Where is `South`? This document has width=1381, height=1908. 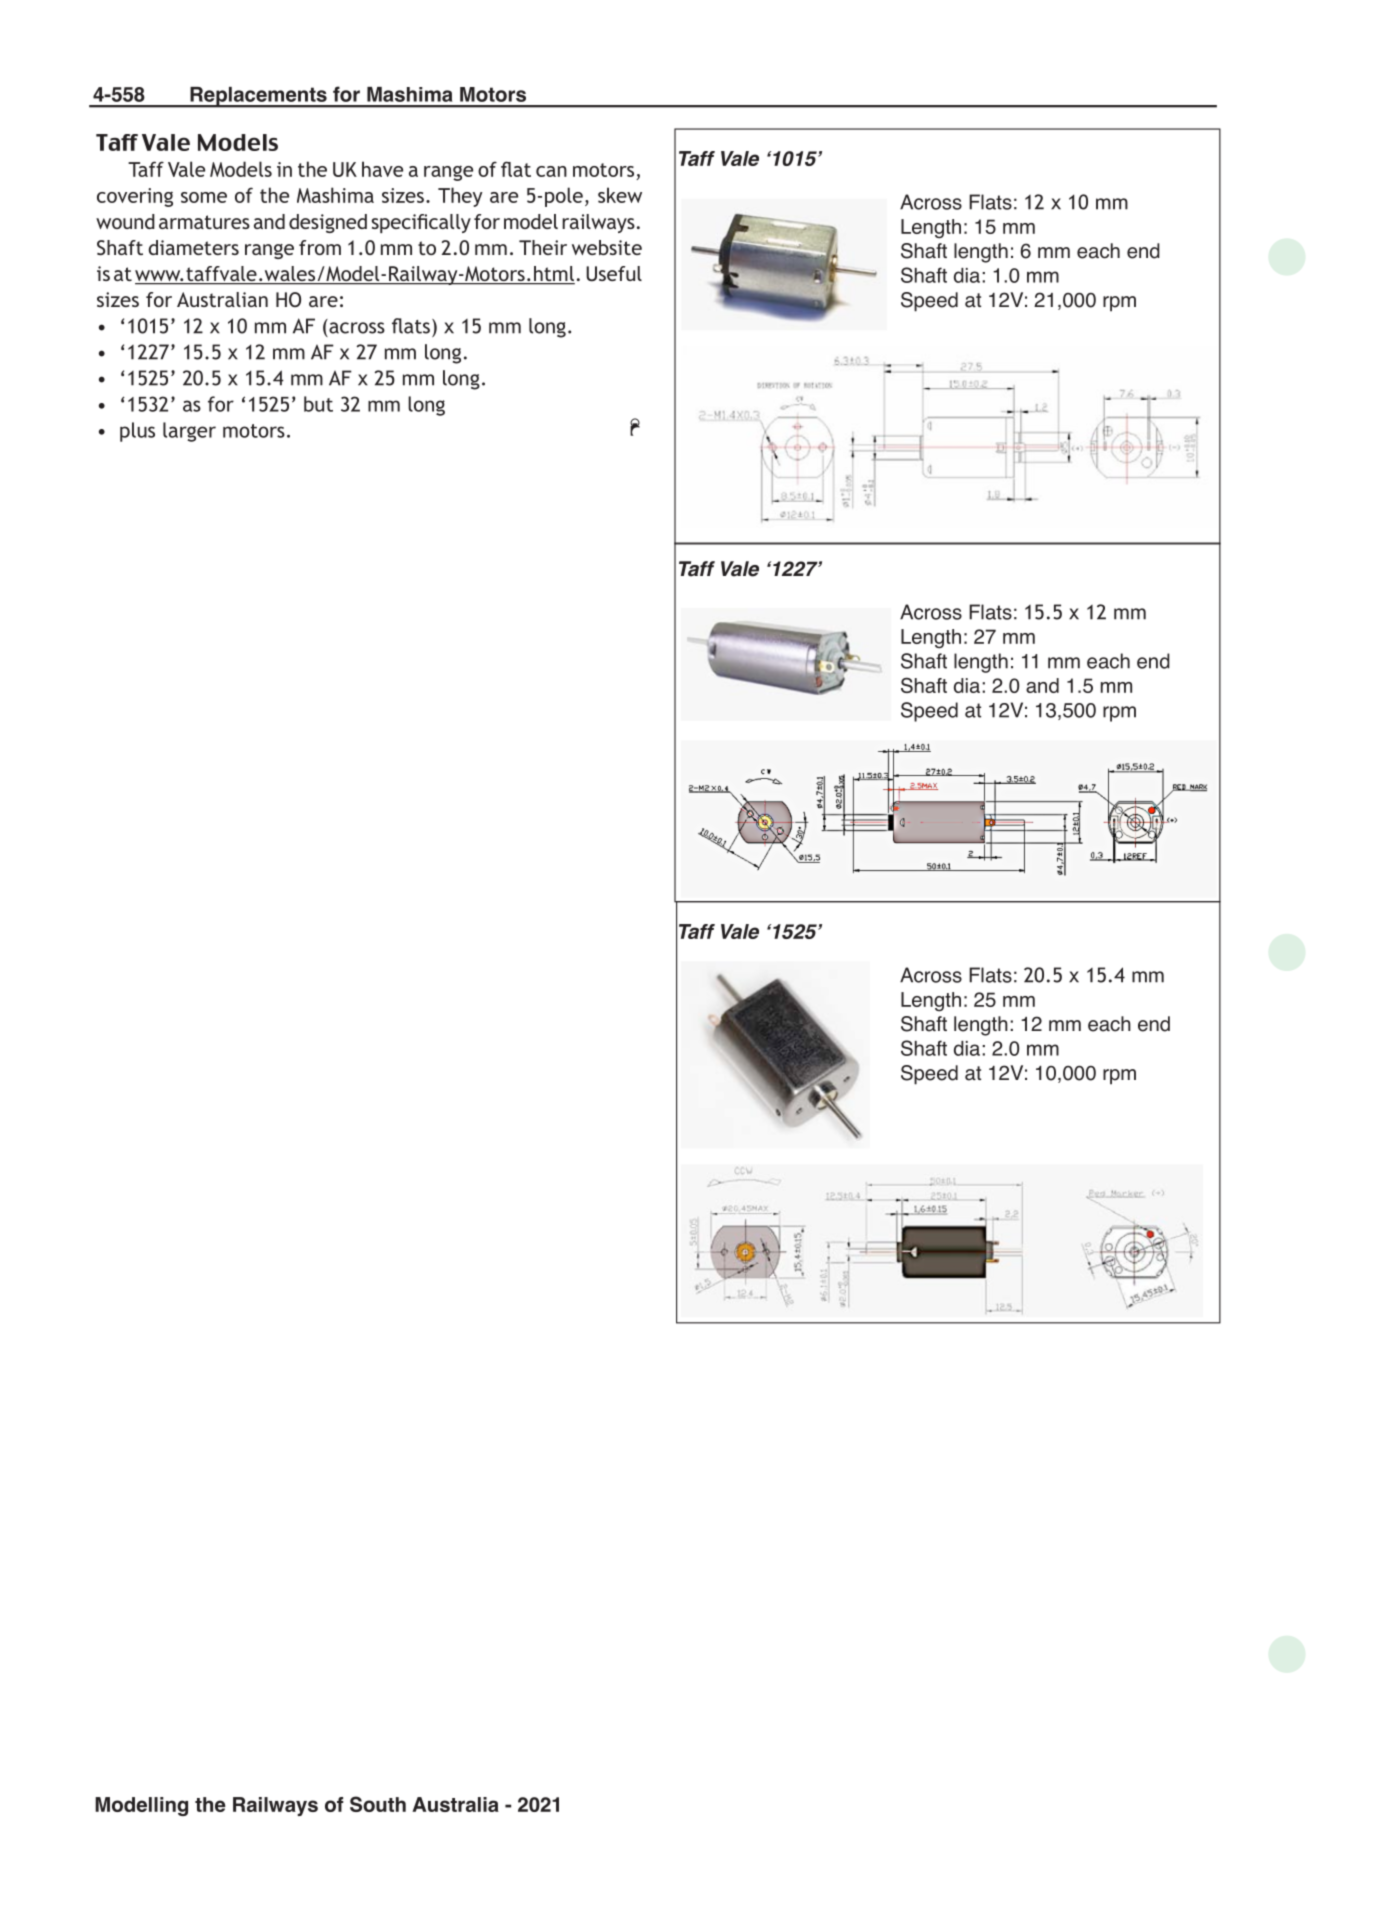 South is located at coordinates (378, 1804).
